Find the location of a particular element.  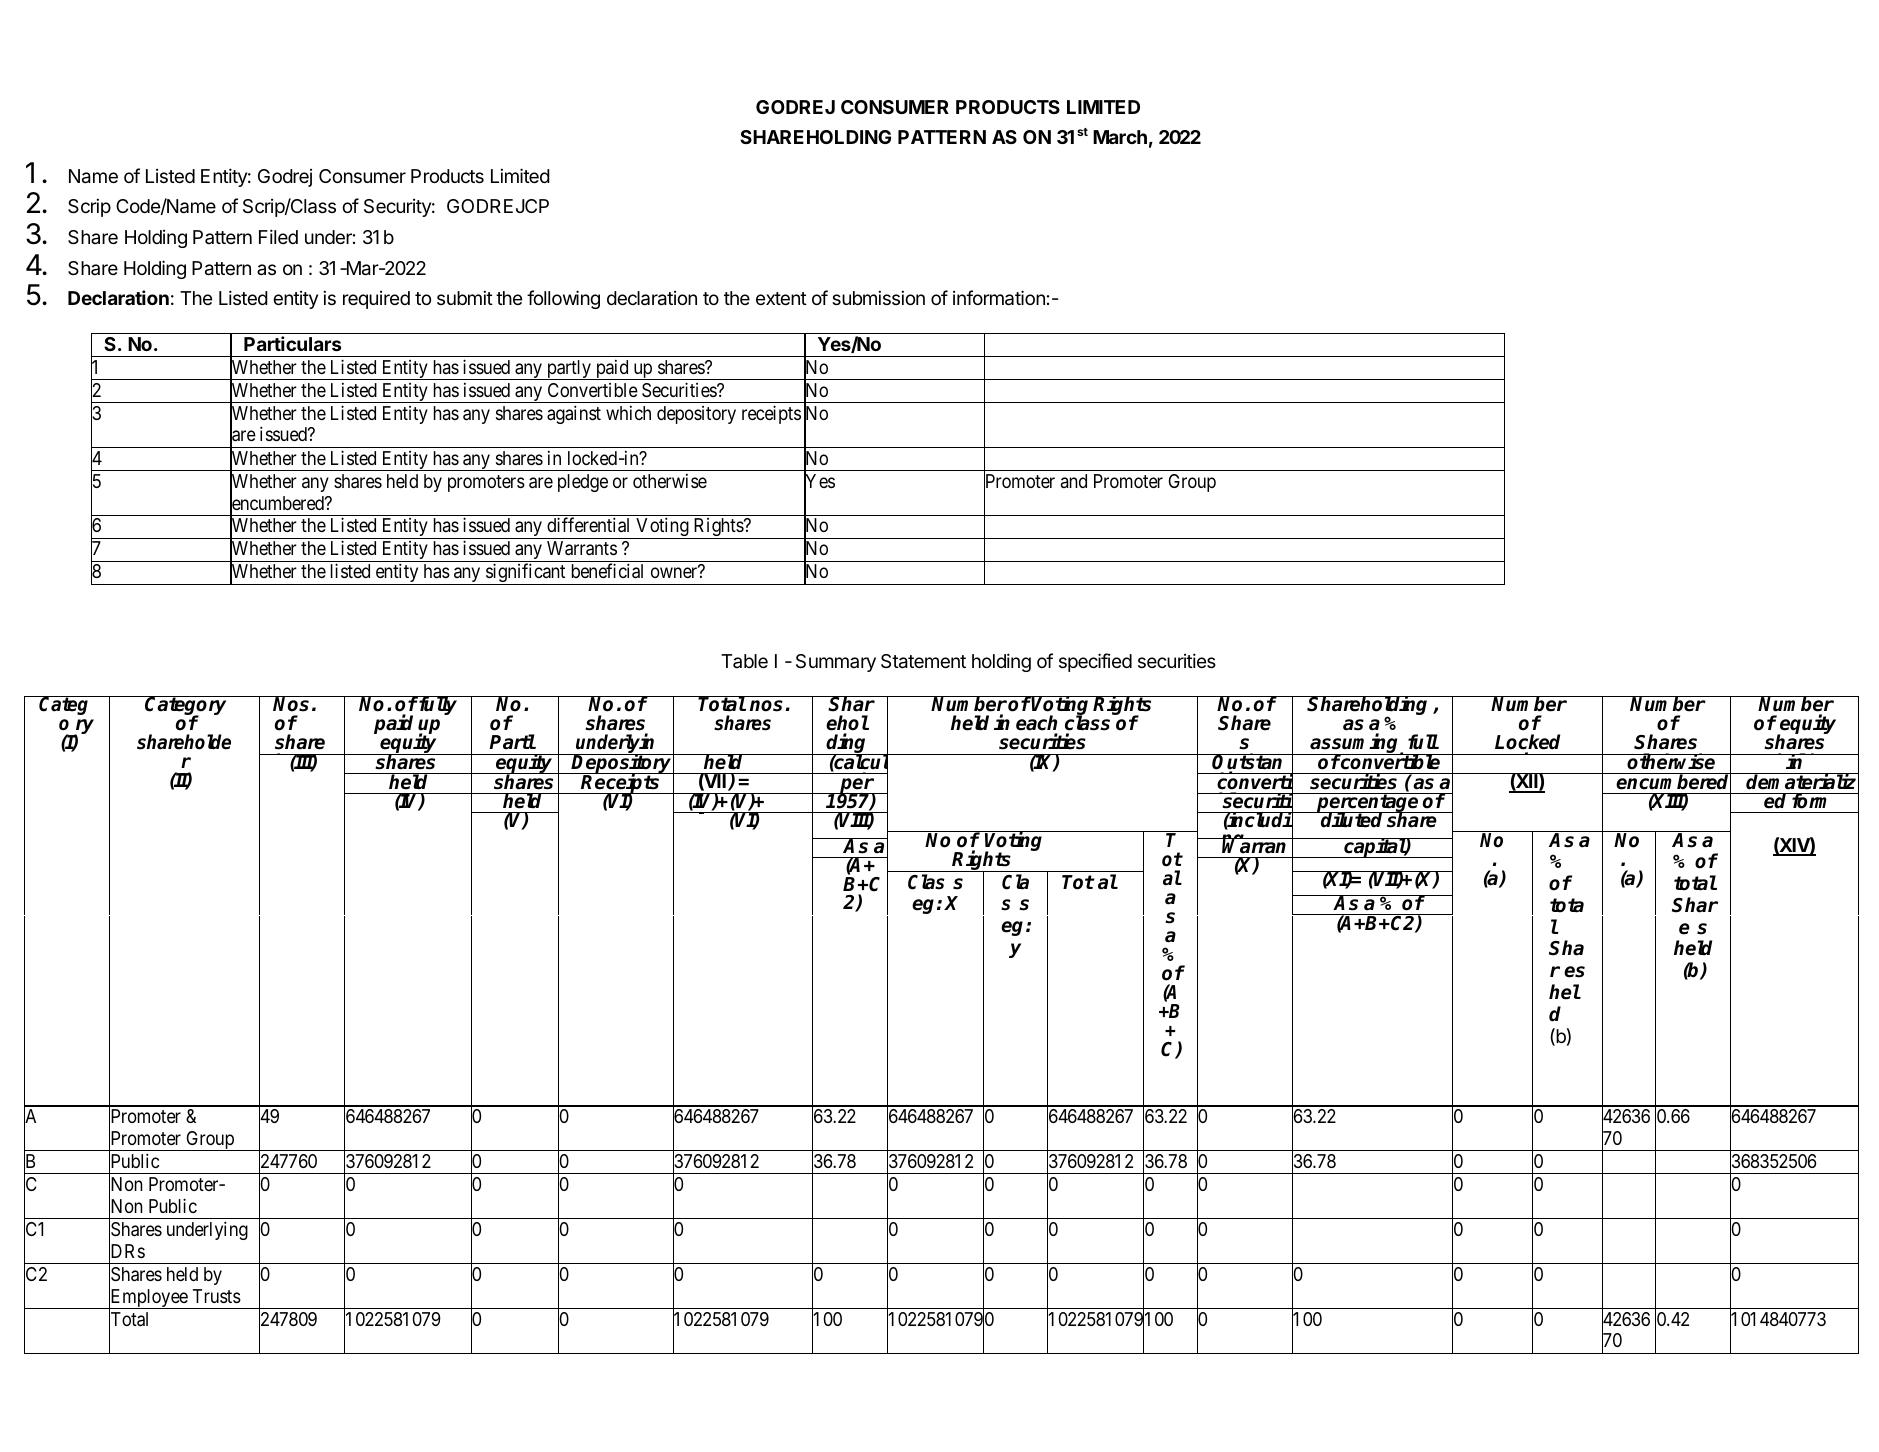

Trusts is located at coordinates (217, 1296).
